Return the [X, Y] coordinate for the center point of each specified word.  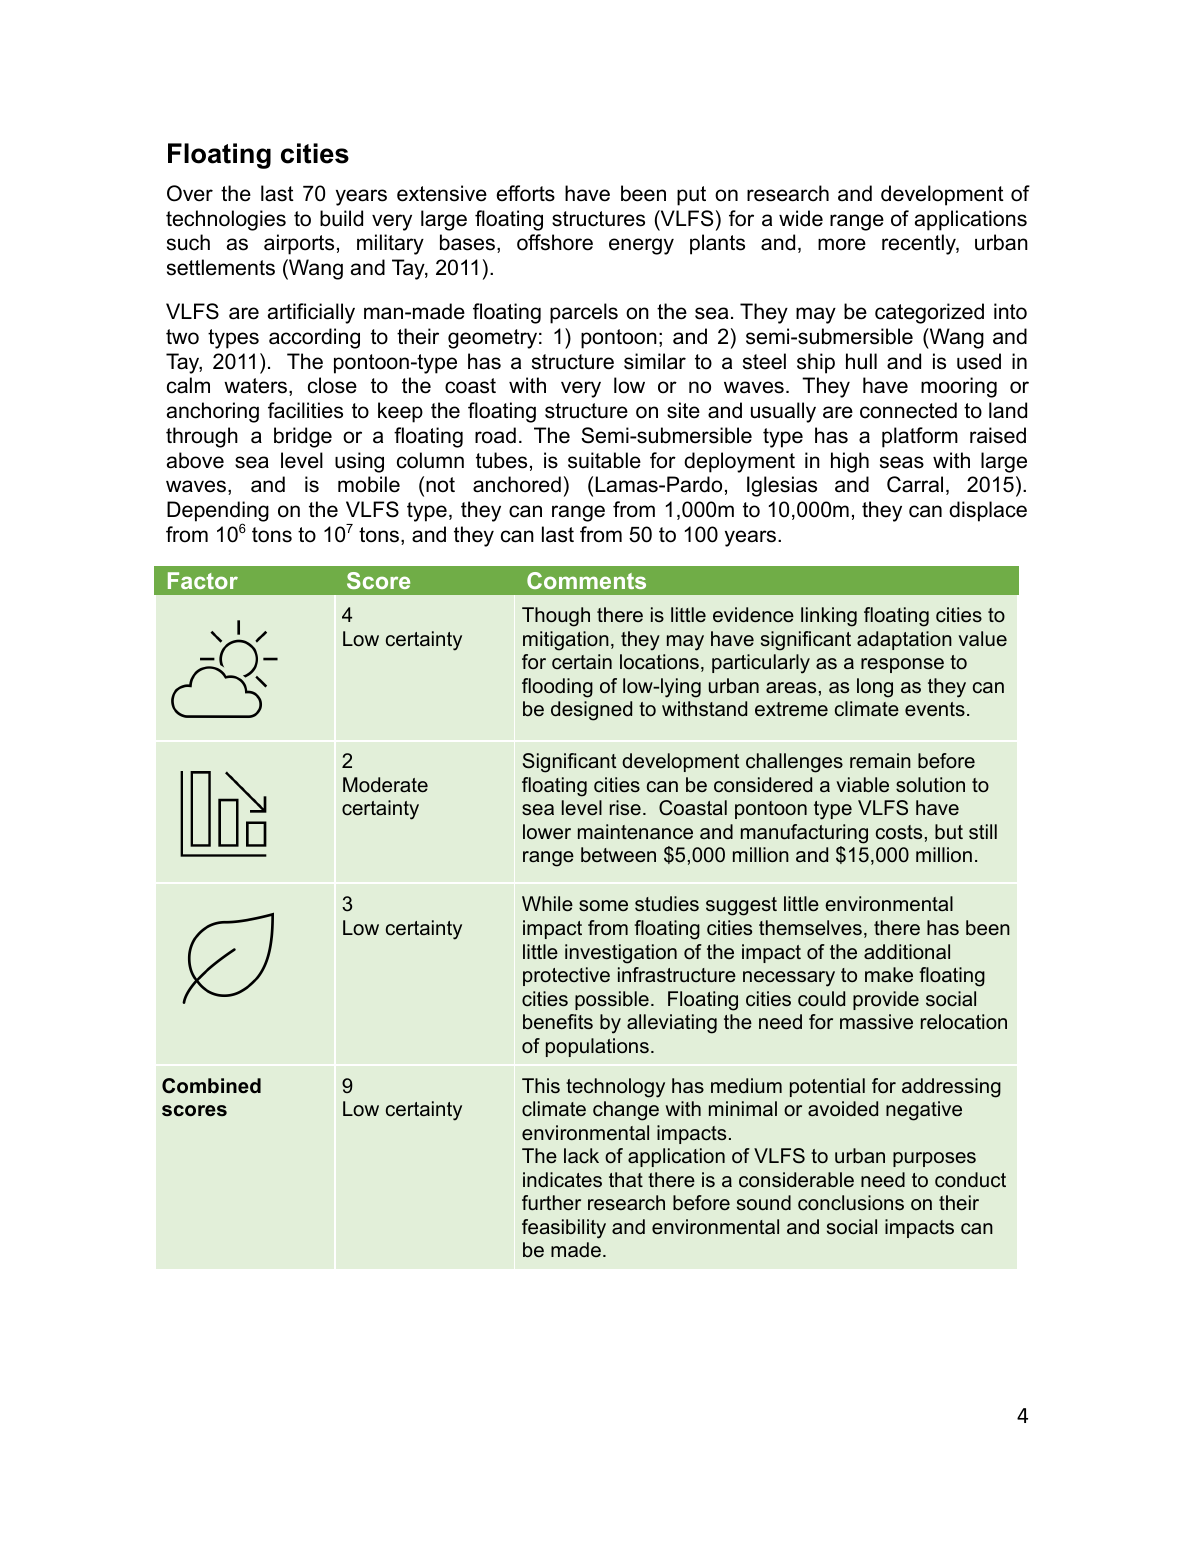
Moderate [385, 784]
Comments [586, 580]
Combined [211, 1086]
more [842, 244]
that [626, 1179]
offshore [555, 242]
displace [988, 511]
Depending [218, 512]
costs [899, 832]
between [618, 854]
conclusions [851, 1203]
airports [299, 244]
